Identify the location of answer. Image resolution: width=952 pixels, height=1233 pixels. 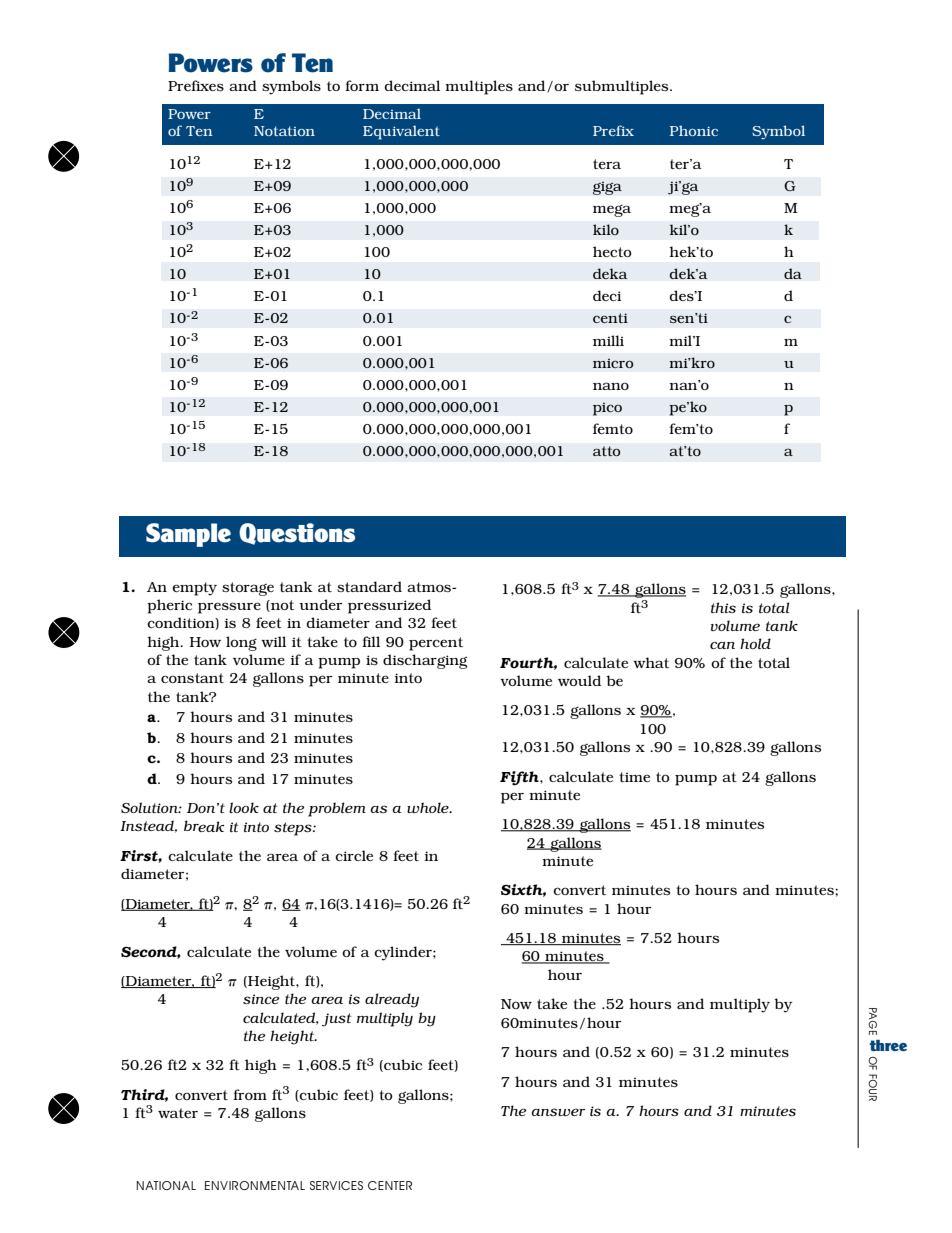
(558, 1112).
